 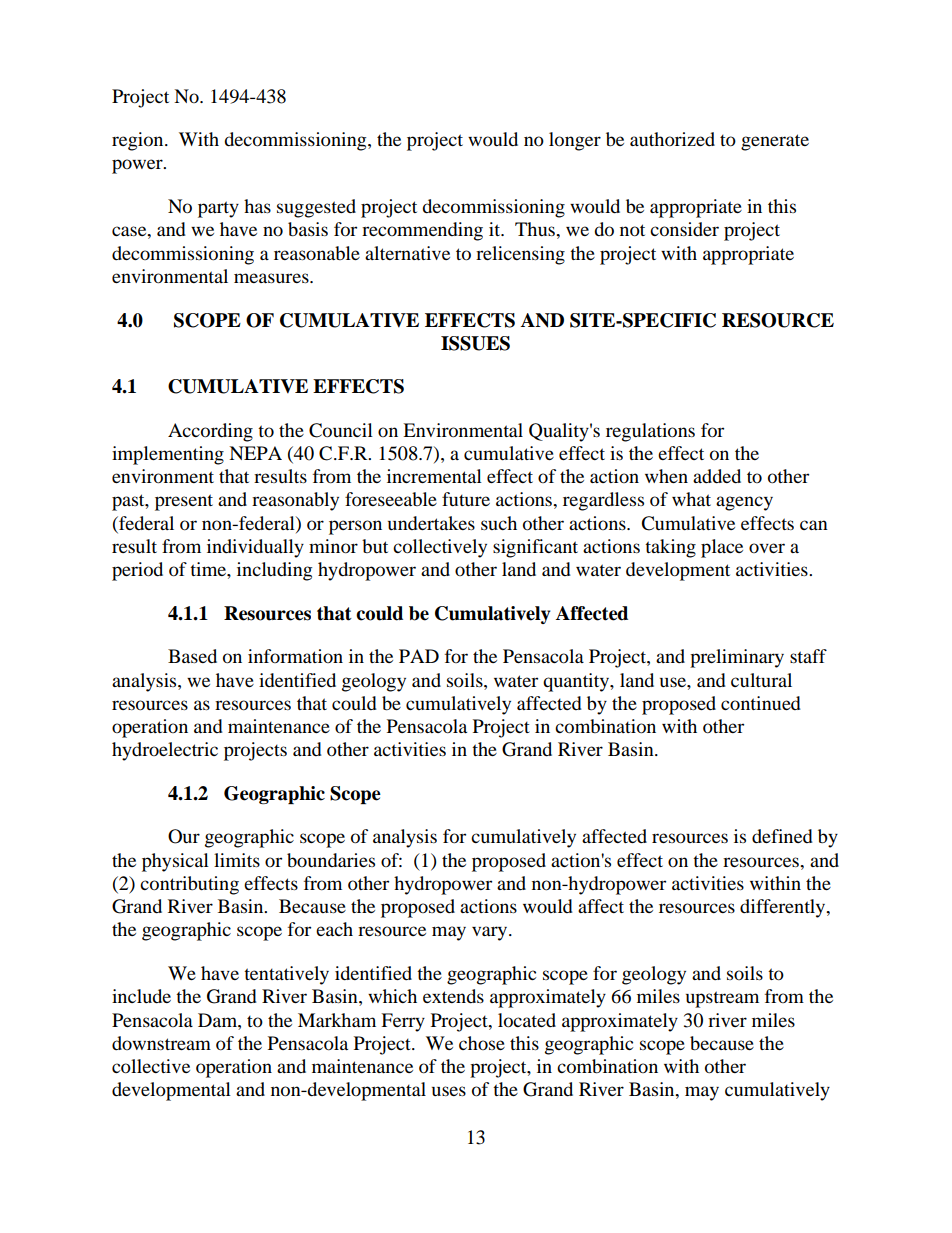 What do you see at coordinates (482, 1043) in the document?
I see `chose` at bounding box center [482, 1043].
